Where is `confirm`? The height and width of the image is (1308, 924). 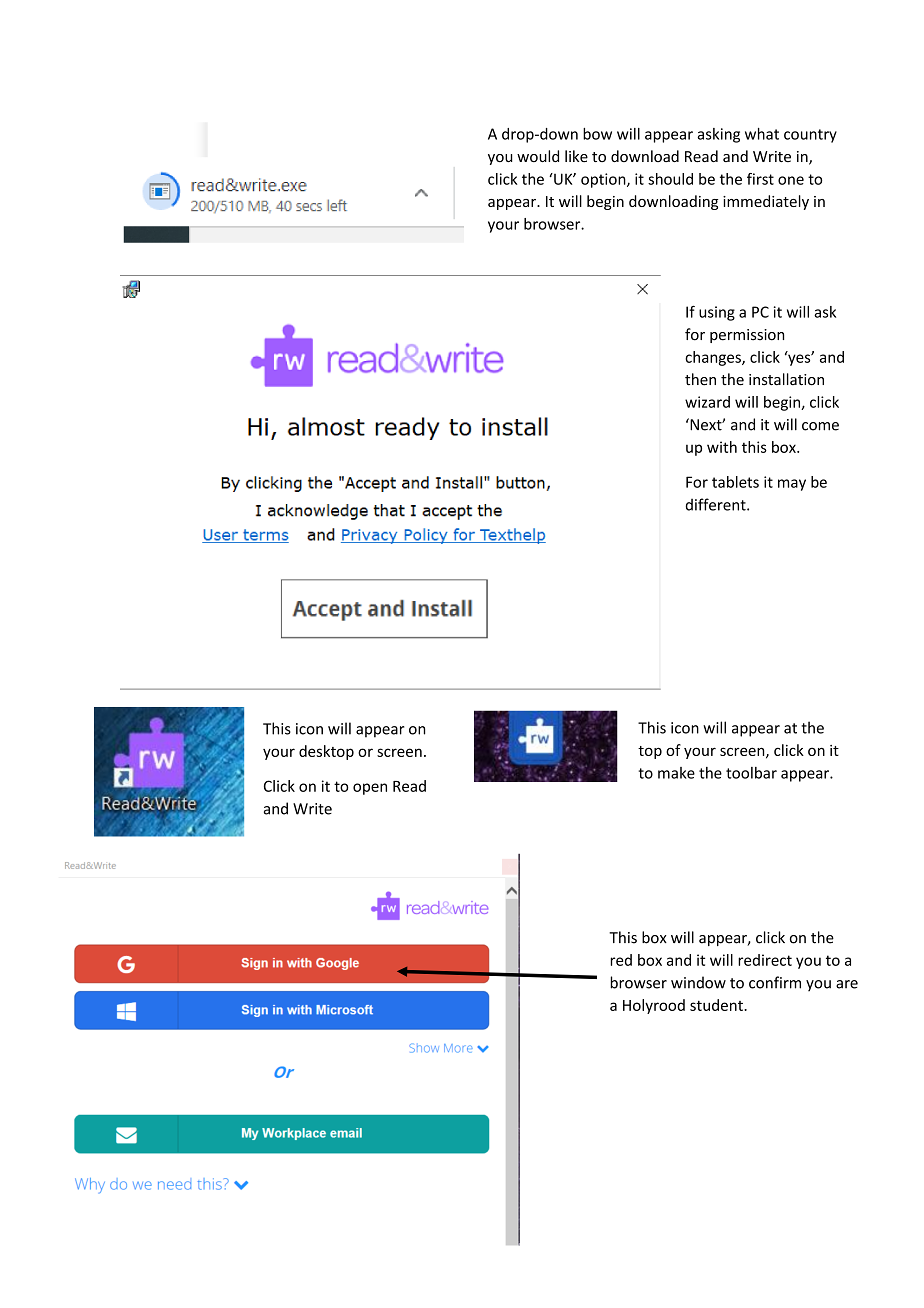 confirm is located at coordinates (775, 982).
